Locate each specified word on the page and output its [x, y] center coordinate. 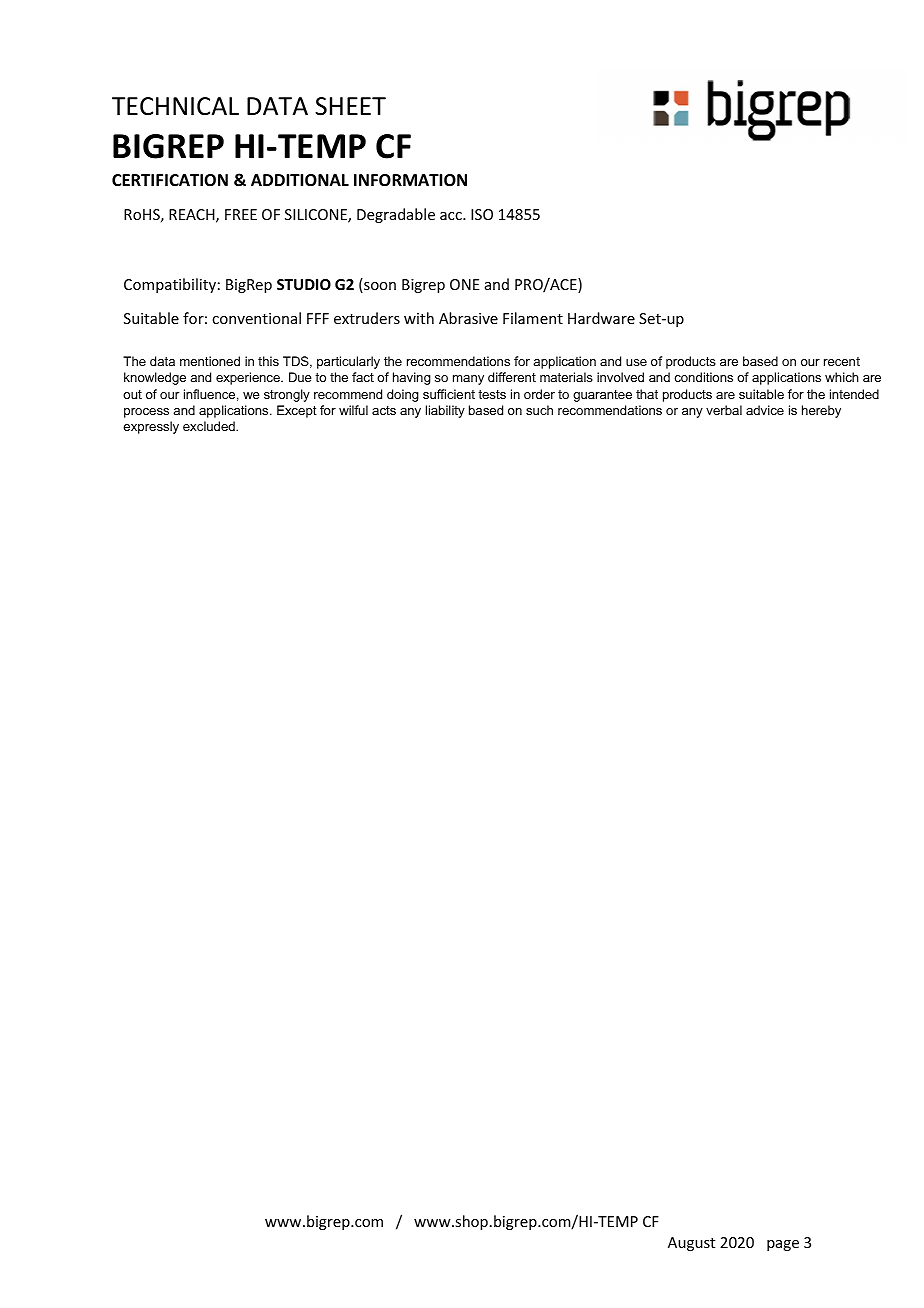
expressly [151, 427]
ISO [482, 214]
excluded [210, 426]
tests [492, 394]
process [146, 413]
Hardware [601, 318]
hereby [821, 411]
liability [445, 411]
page [783, 1245]
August [691, 1244]
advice [765, 410]
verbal [724, 410]
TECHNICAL [175, 106]
